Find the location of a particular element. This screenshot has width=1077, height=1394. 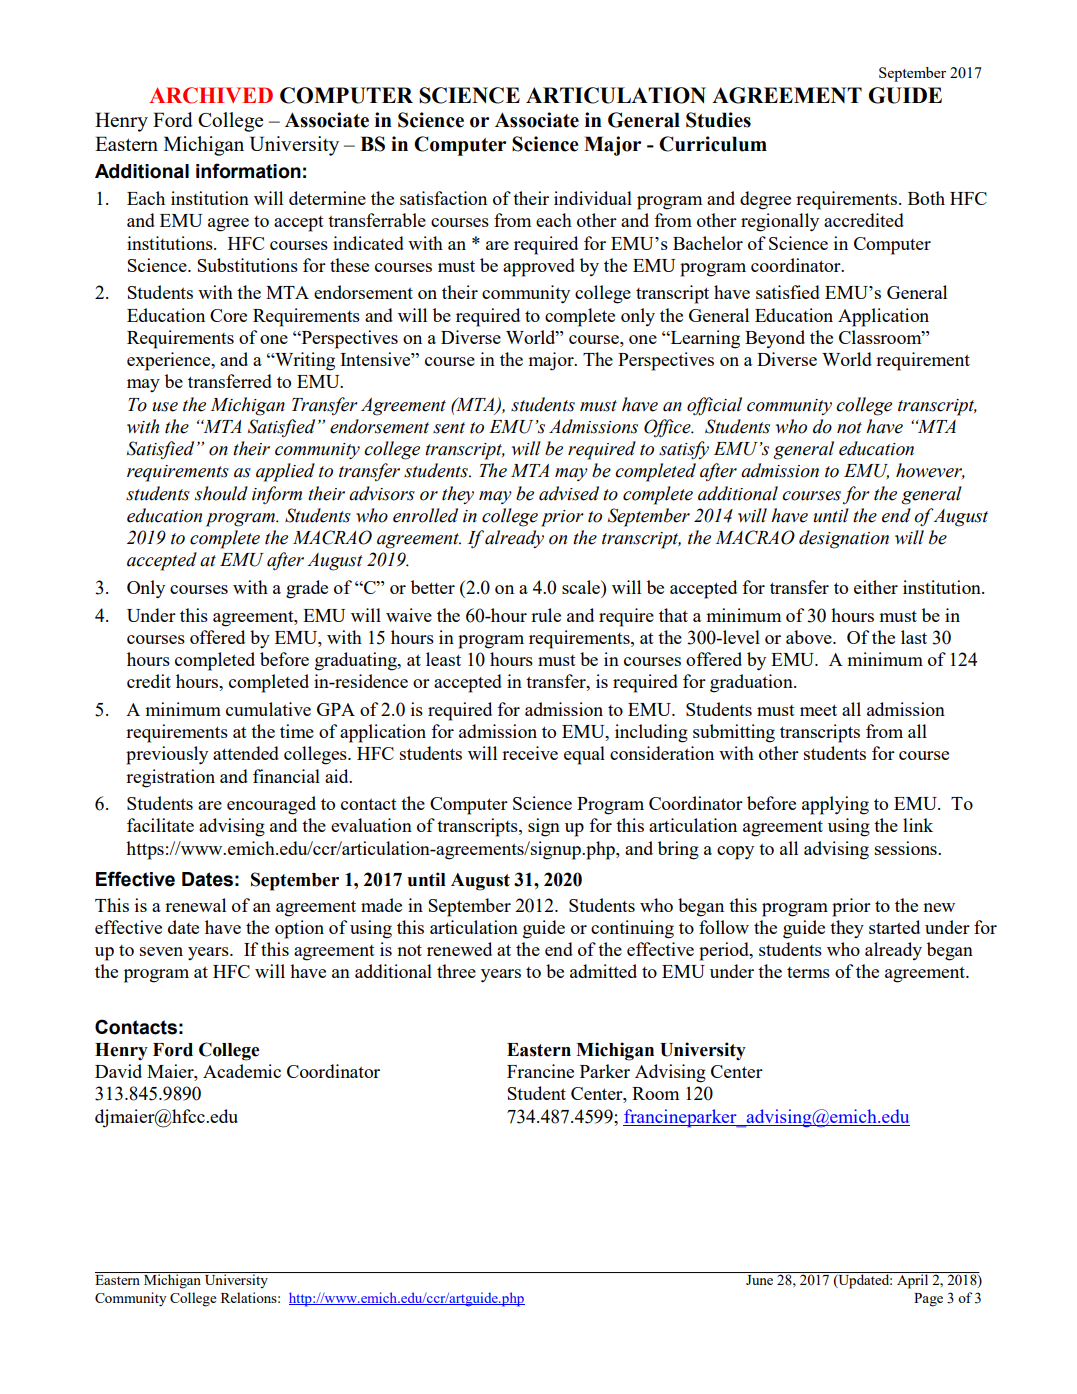

Academic is located at coordinates (242, 1071).
